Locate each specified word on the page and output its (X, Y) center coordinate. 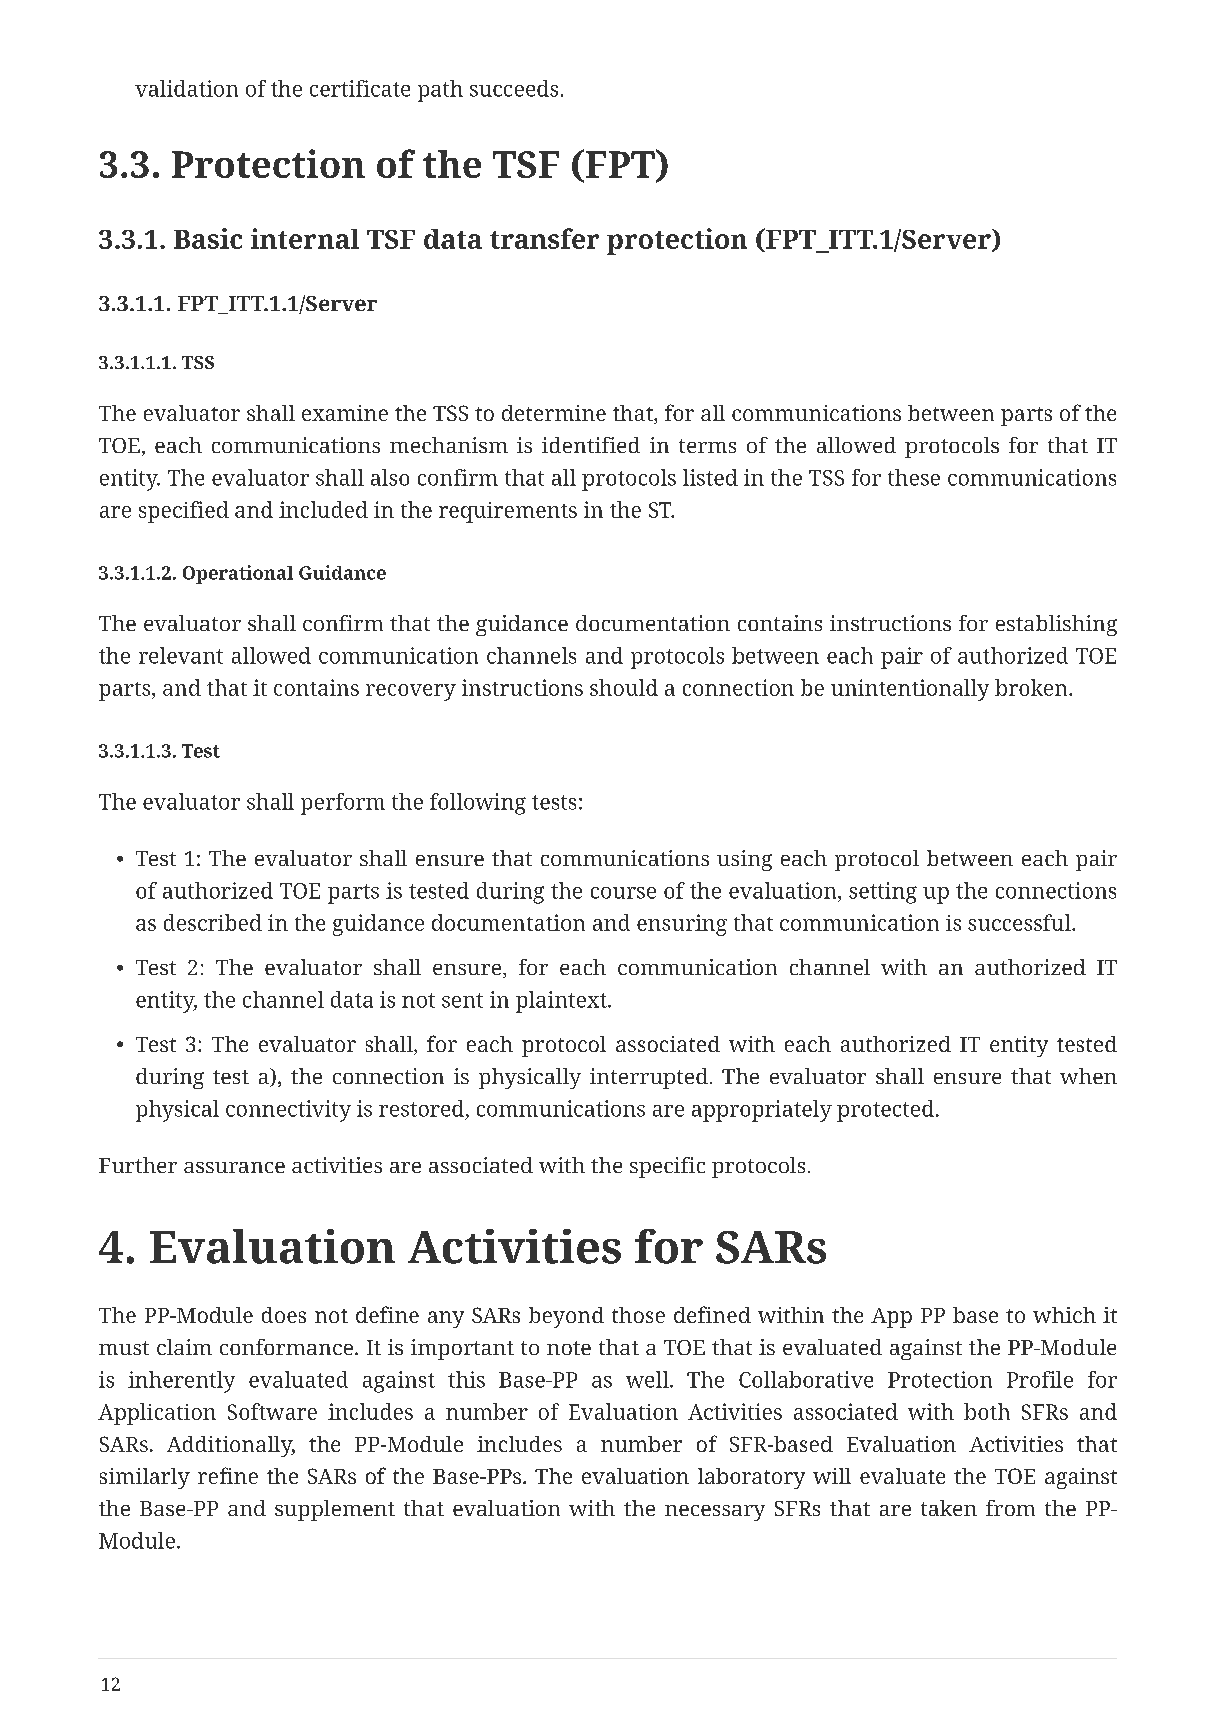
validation (186, 88)
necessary (715, 1513)
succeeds (514, 88)
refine (228, 1475)
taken (949, 1508)
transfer (544, 238)
